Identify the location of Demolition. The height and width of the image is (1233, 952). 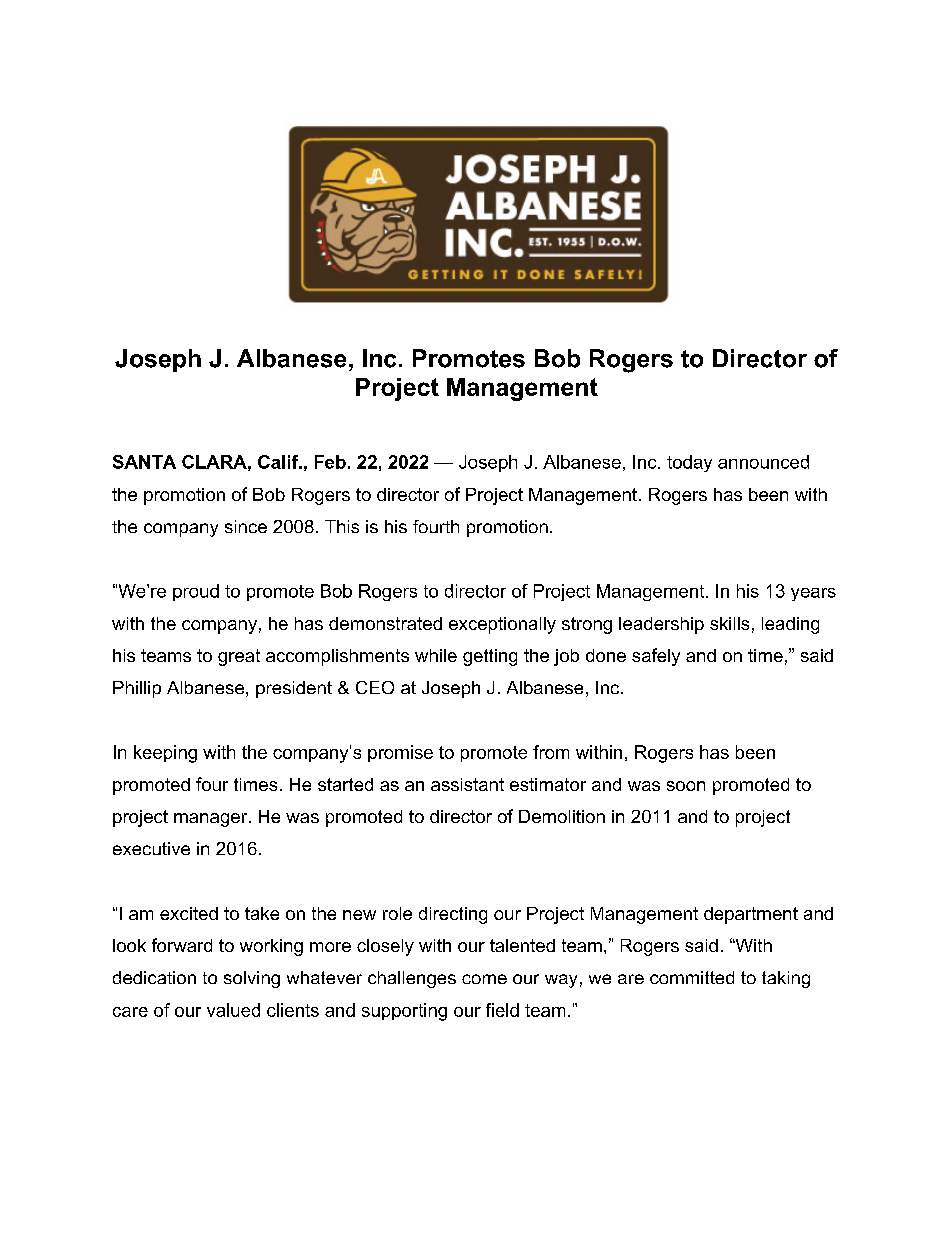
(562, 816).
